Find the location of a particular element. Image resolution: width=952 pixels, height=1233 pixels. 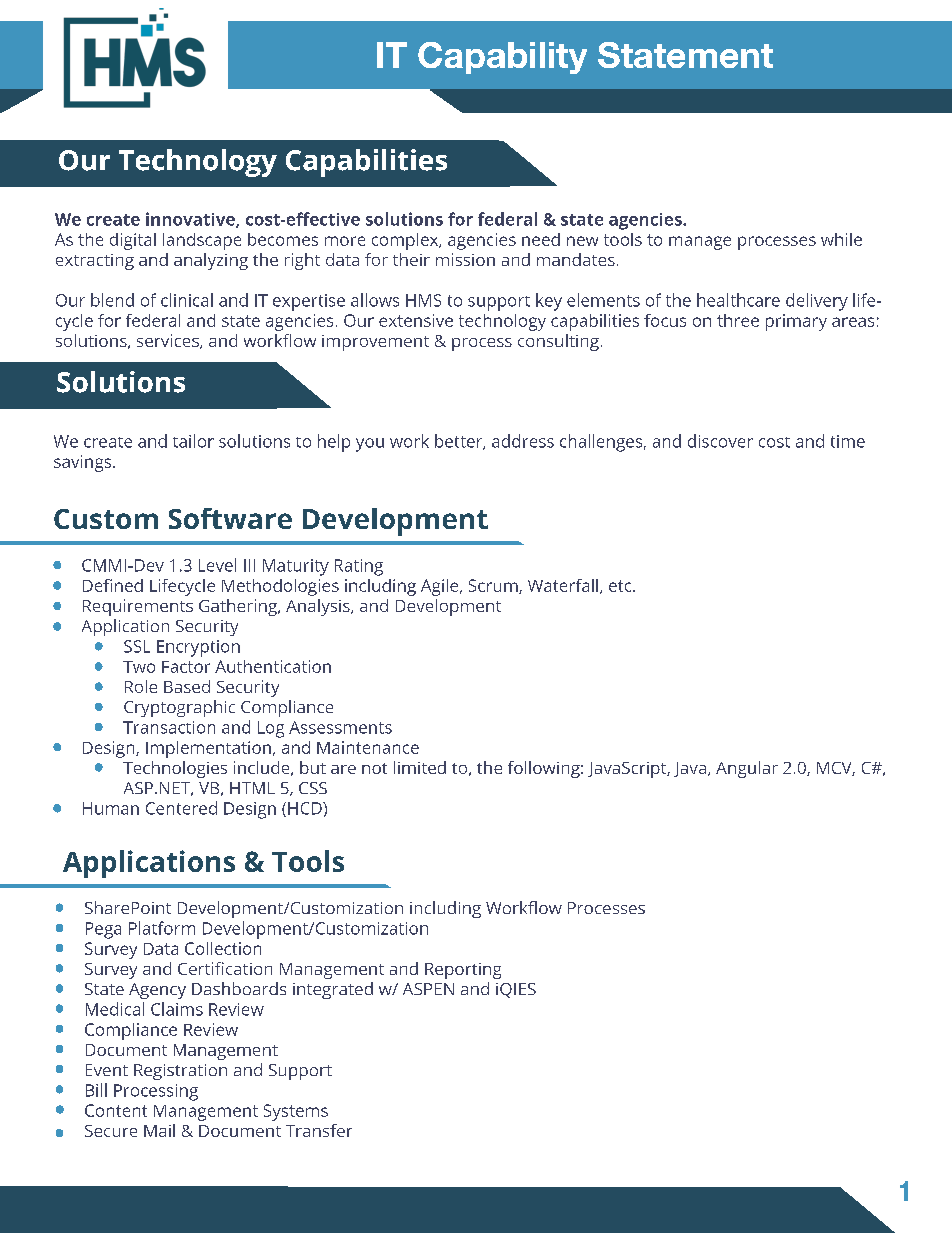

while is located at coordinates (841, 239).
